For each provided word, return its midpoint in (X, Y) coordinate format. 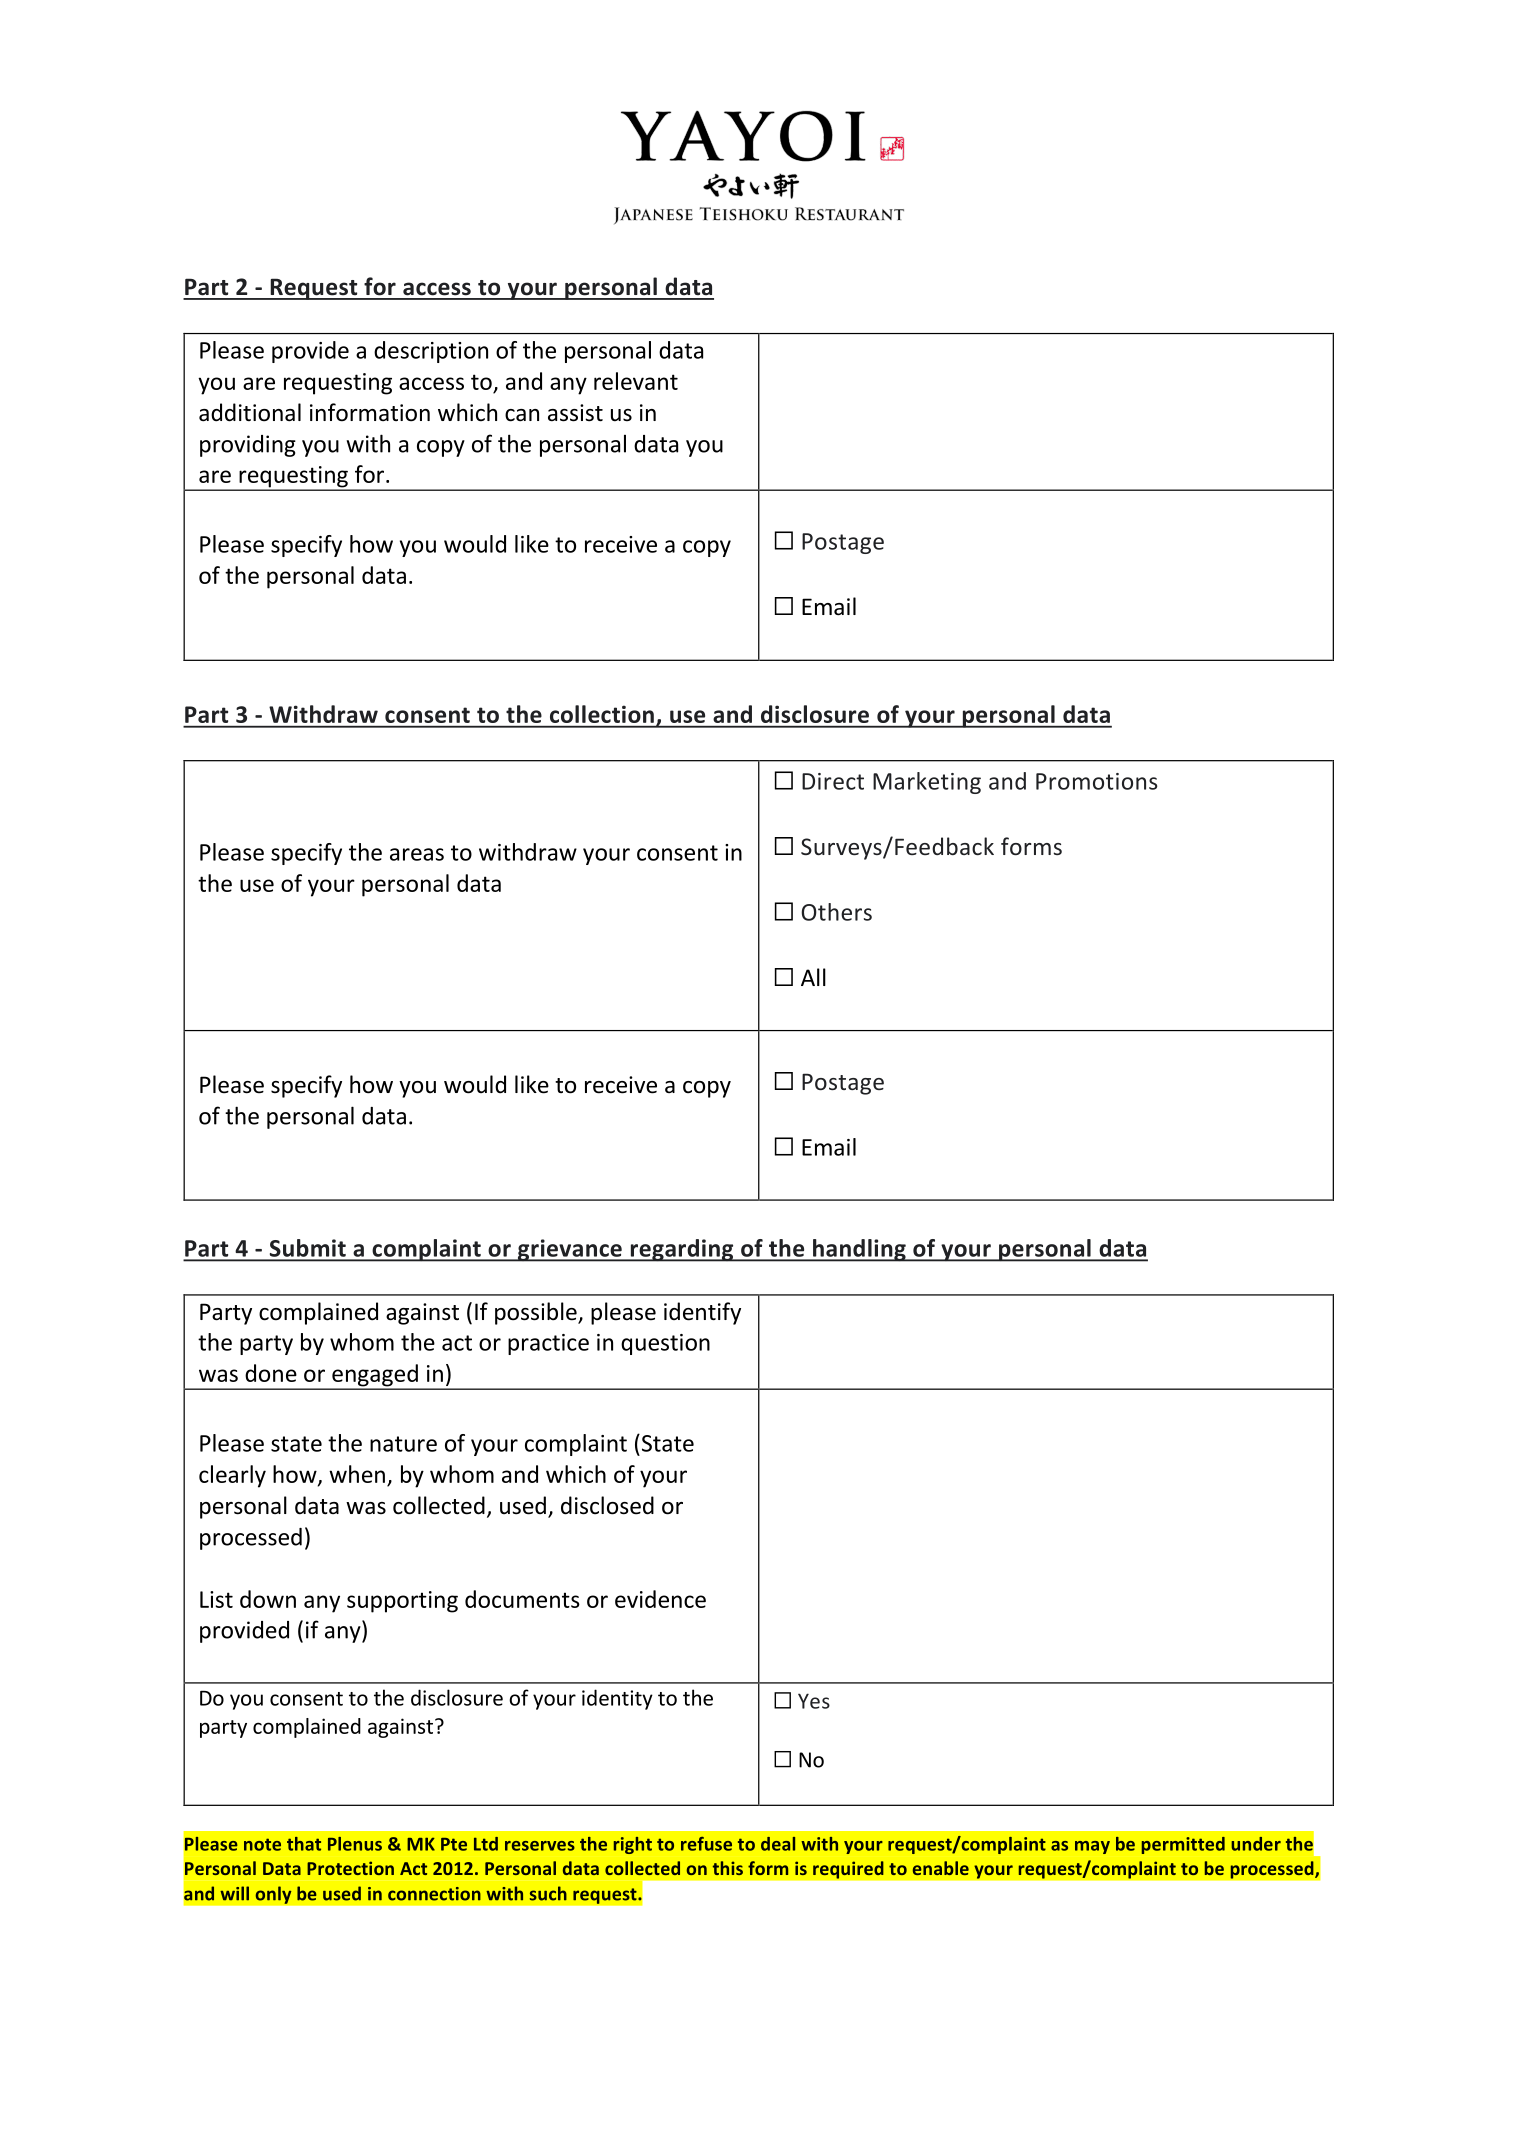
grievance (569, 1250)
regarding (682, 1250)
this (728, 1868)
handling (859, 1250)
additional (250, 412)
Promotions (1097, 781)
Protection (350, 1868)
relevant (636, 381)
